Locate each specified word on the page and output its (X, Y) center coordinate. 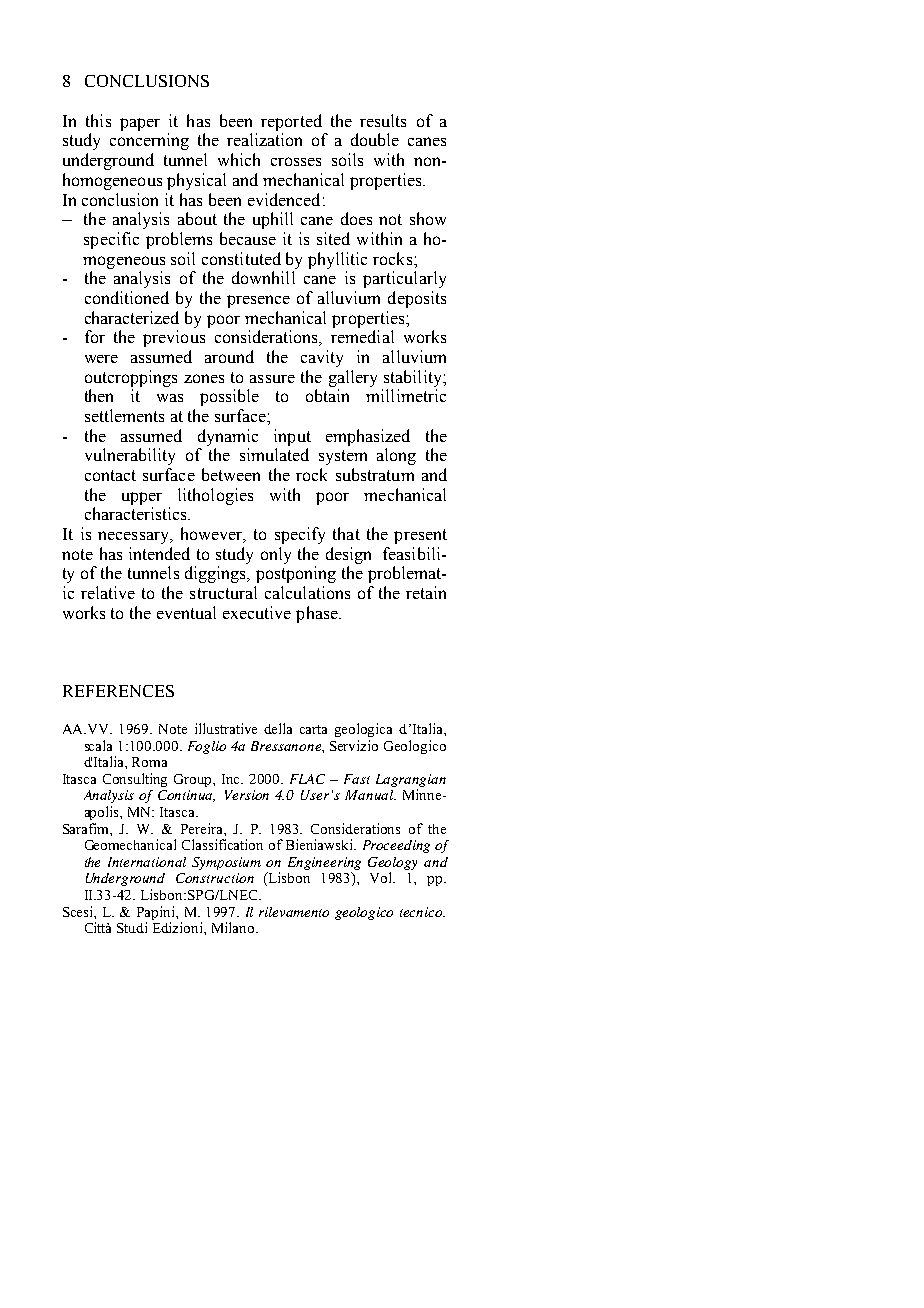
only (276, 555)
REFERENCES (118, 691)
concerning (149, 141)
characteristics (137, 513)
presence (258, 301)
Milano (234, 927)
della (278, 728)
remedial (362, 336)
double (375, 139)
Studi (132, 927)
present (420, 536)
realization (264, 139)
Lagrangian (411, 780)
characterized (132, 317)
